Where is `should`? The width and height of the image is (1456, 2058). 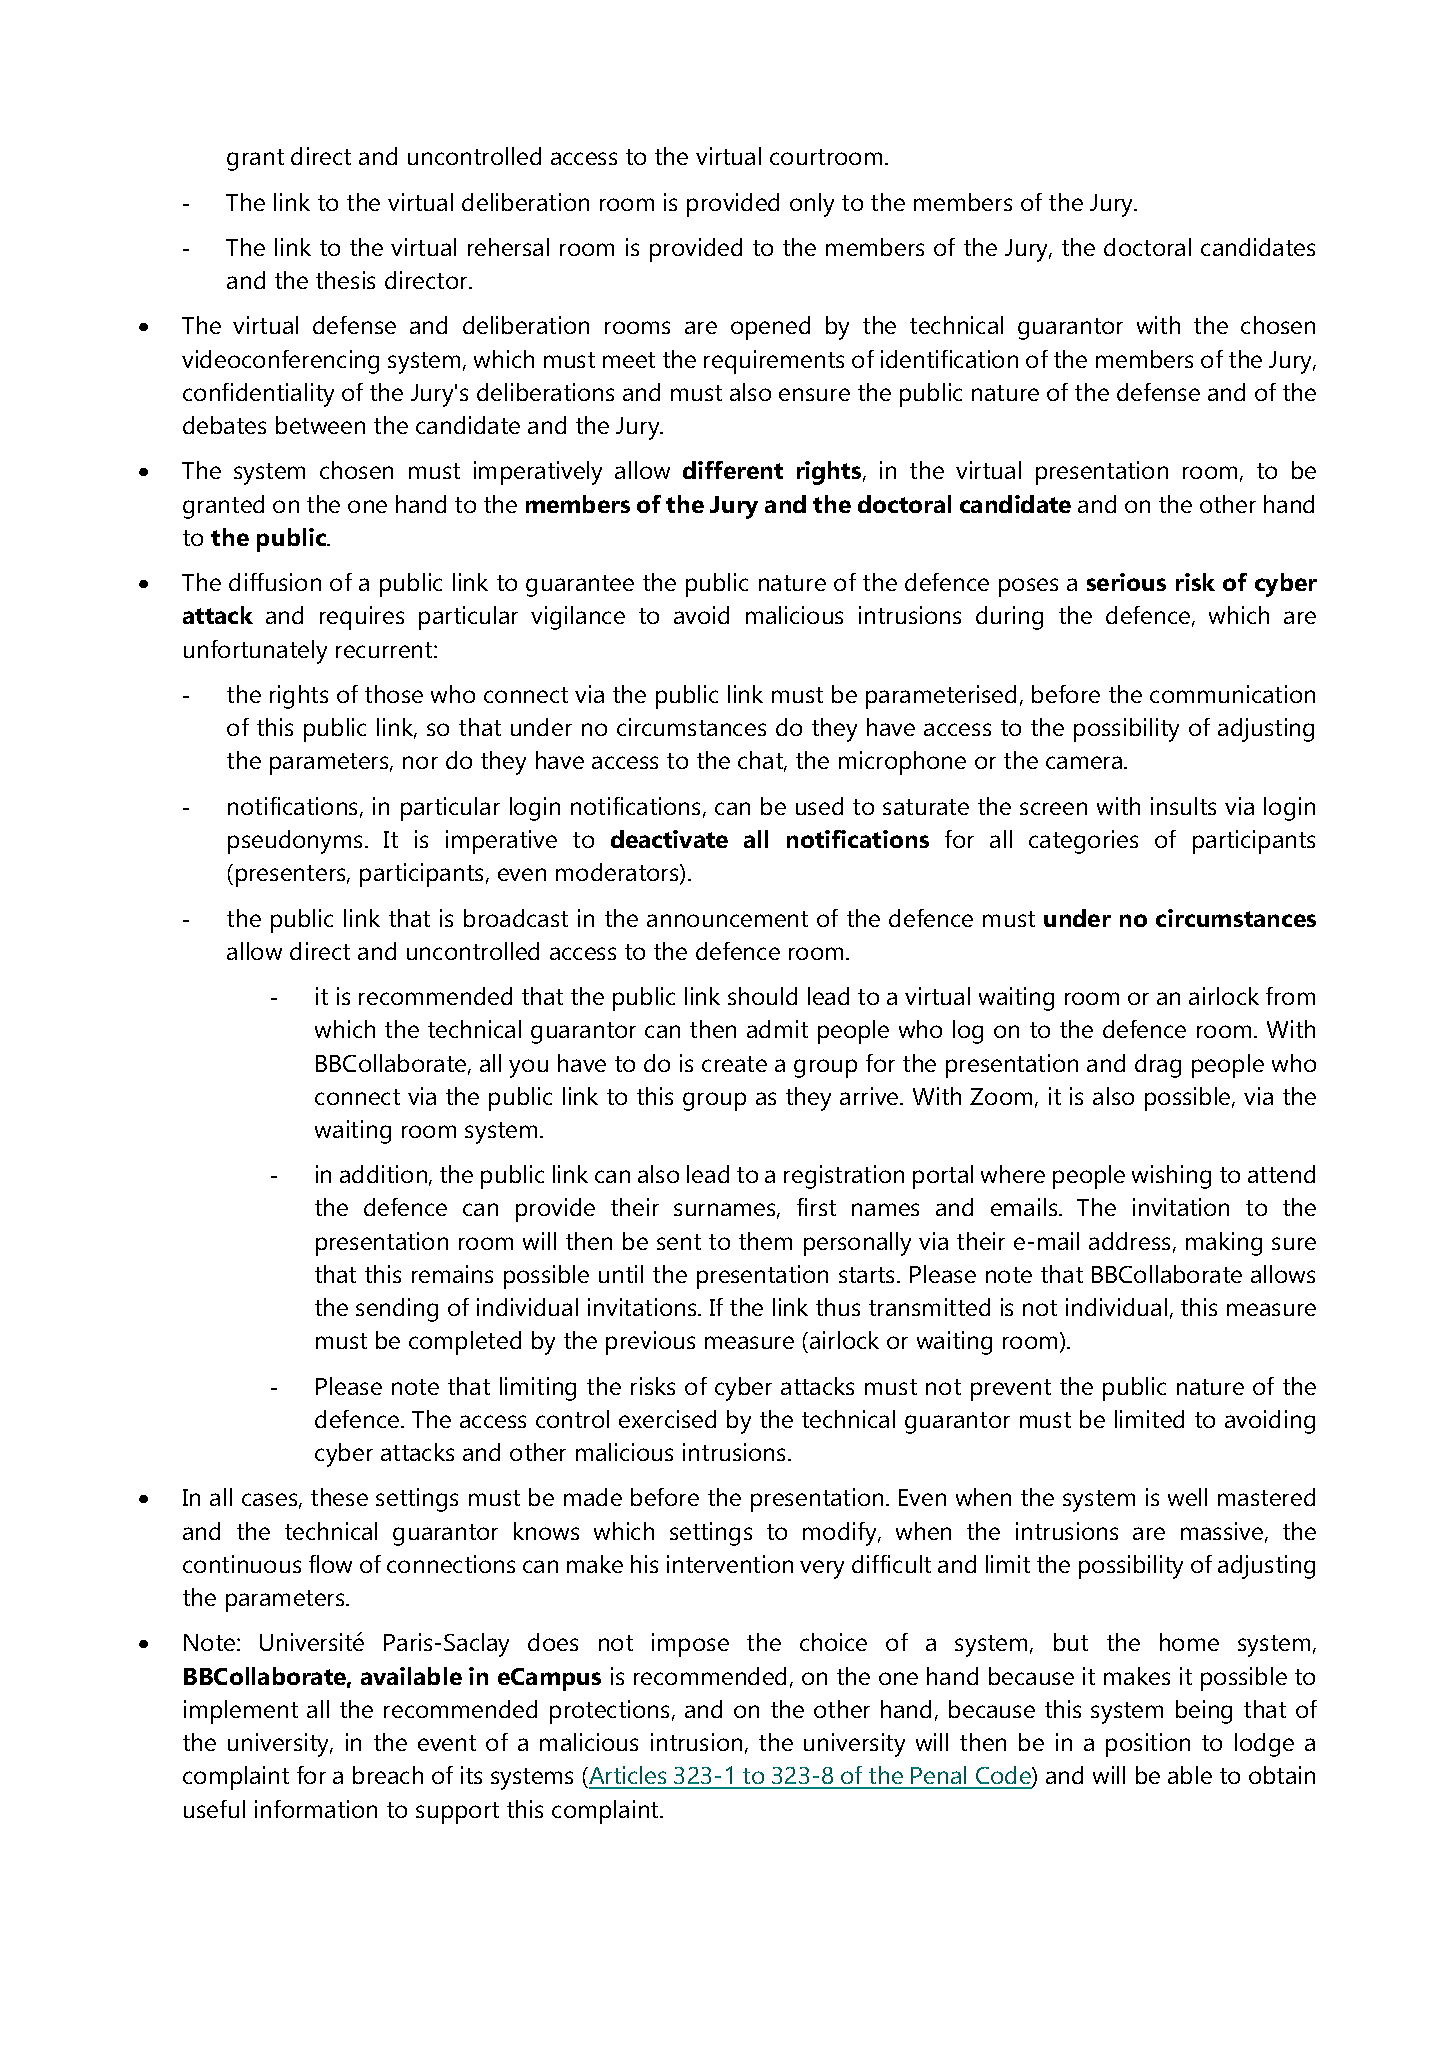
should is located at coordinates (762, 996).
